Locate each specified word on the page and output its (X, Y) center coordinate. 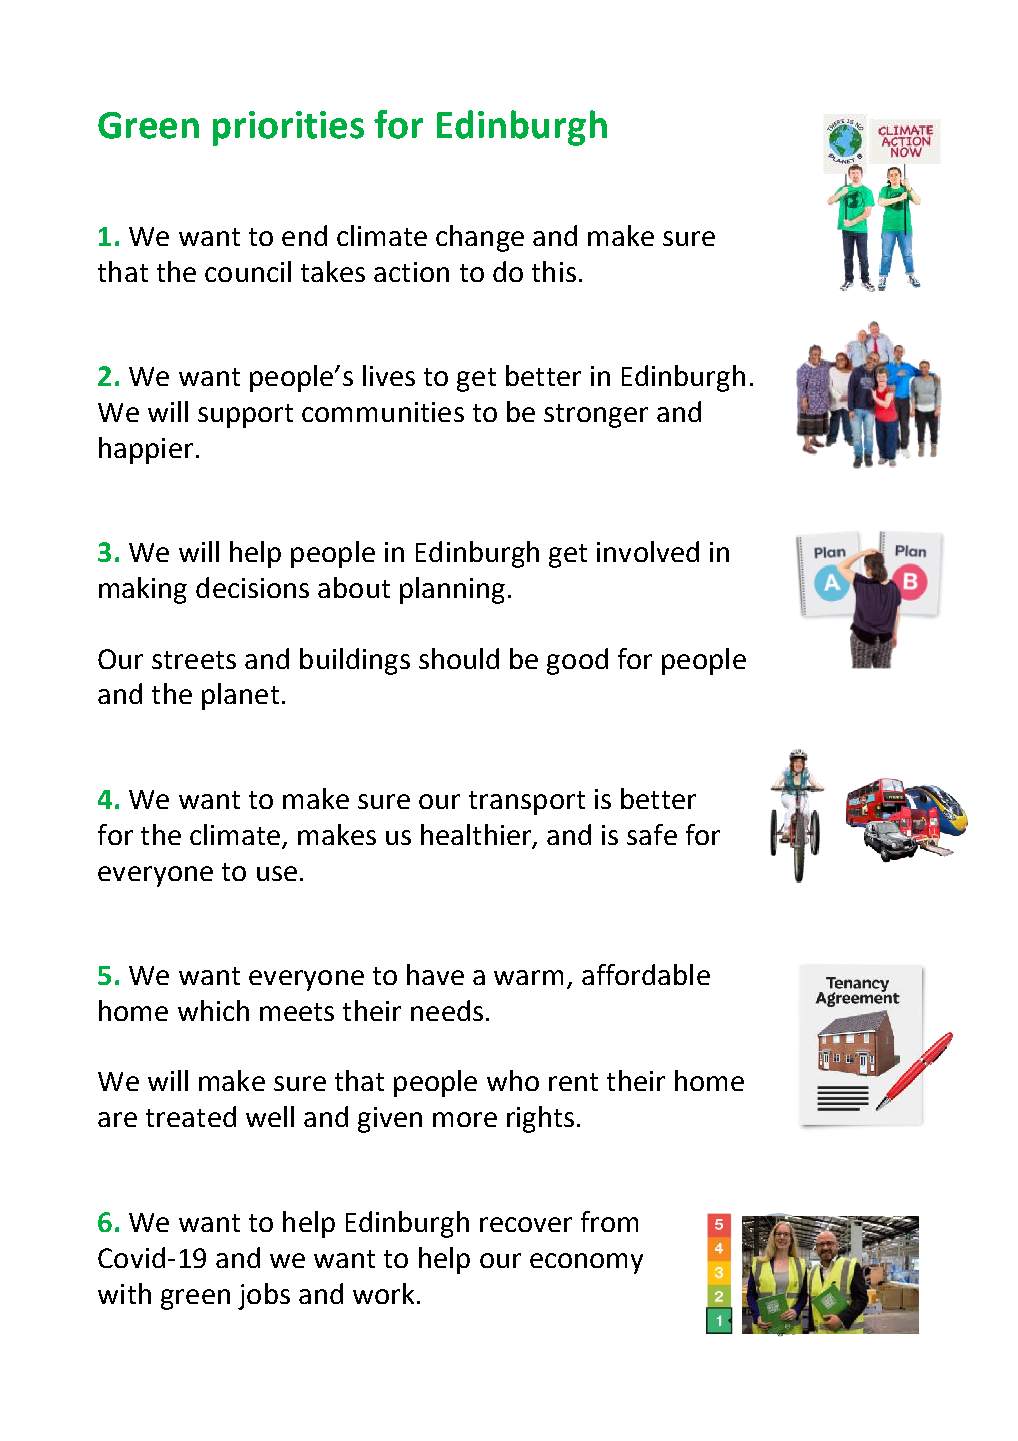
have (435, 974)
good (577, 661)
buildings (355, 661)
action (411, 272)
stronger (596, 416)
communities (383, 412)
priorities (288, 128)
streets (194, 660)
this (554, 271)
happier (146, 450)
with (124, 1293)
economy (586, 1263)
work (383, 1293)
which (213, 1010)
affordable (646, 974)
